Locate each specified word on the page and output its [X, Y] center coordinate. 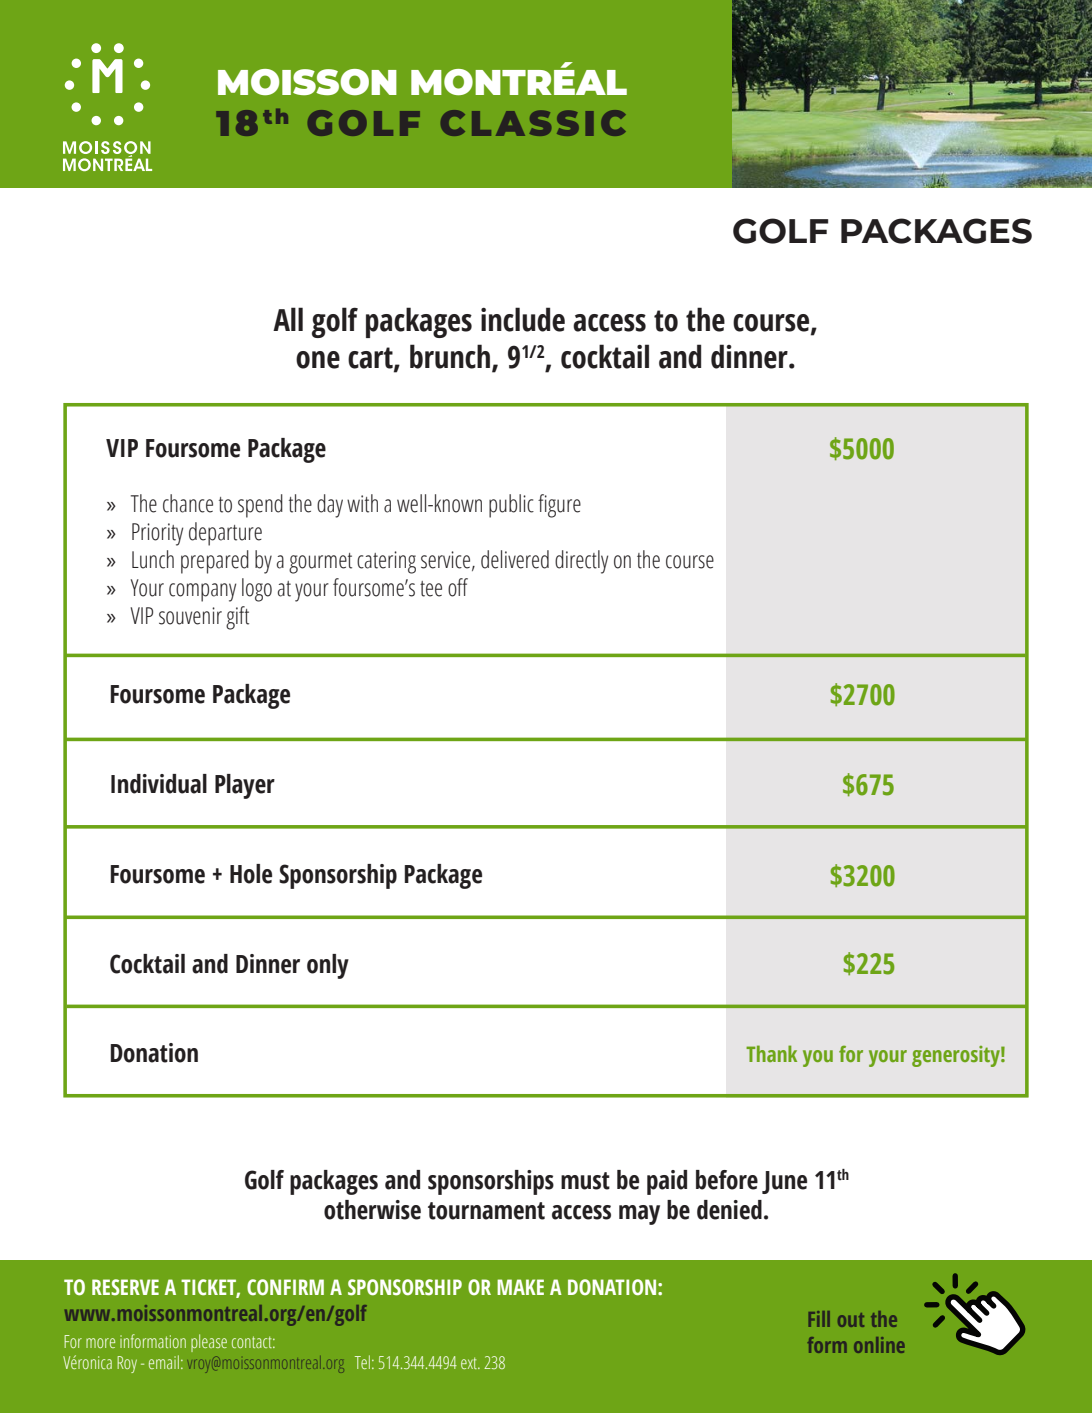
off [458, 587]
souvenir [190, 616]
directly [581, 562]
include [523, 319]
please [209, 1343]
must [585, 1181]
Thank [771, 1053]
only [328, 966]
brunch [451, 357]
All [288, 319]
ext [470, 1363]
